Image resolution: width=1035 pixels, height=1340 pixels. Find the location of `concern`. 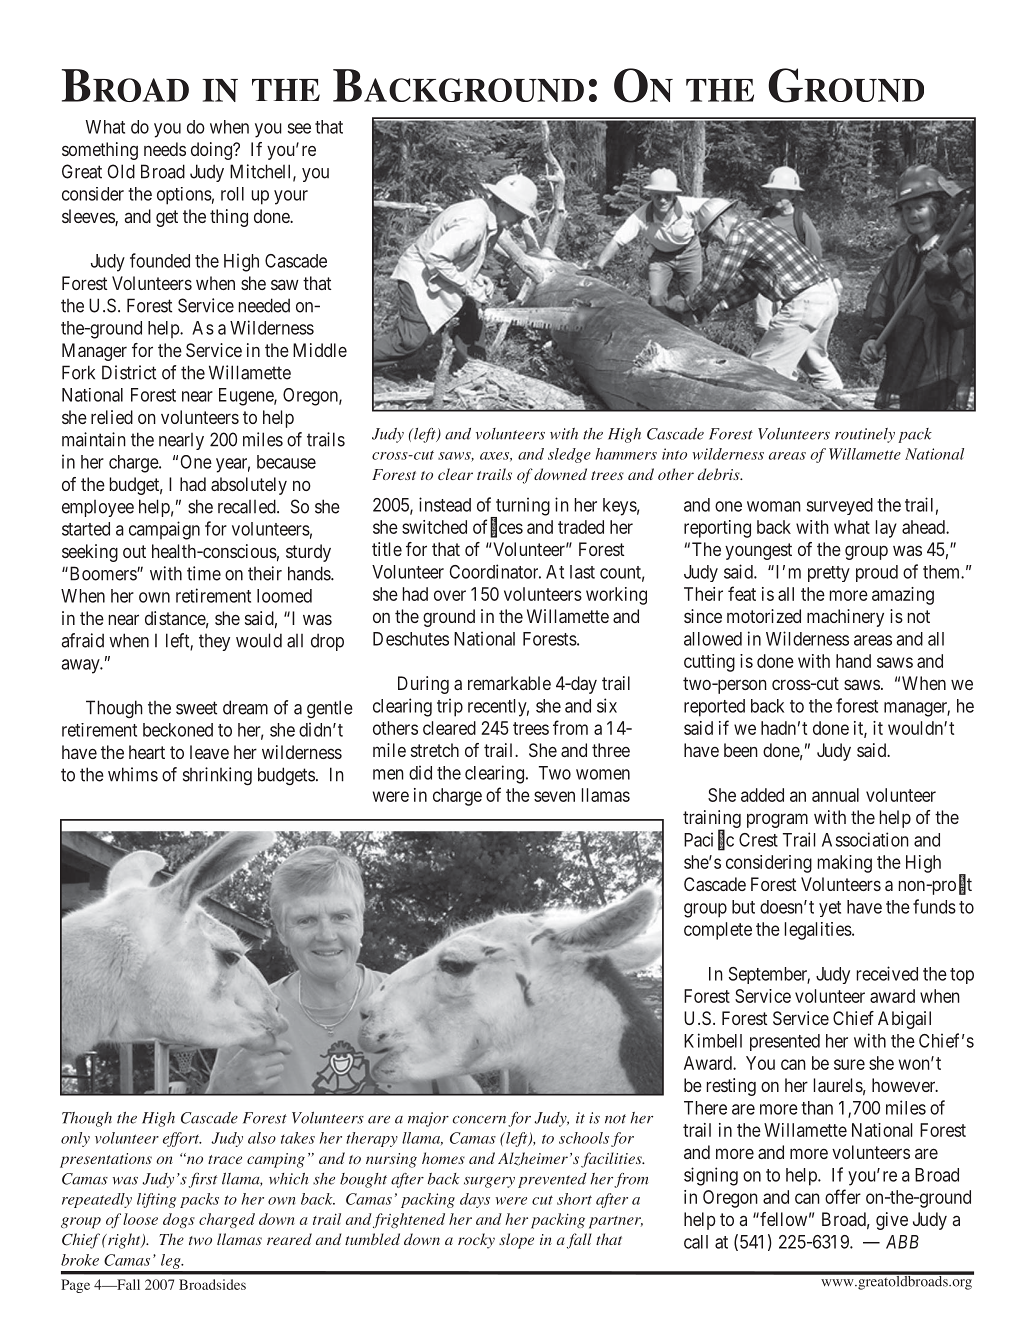

concern is located at coordinates (479, 1120).
